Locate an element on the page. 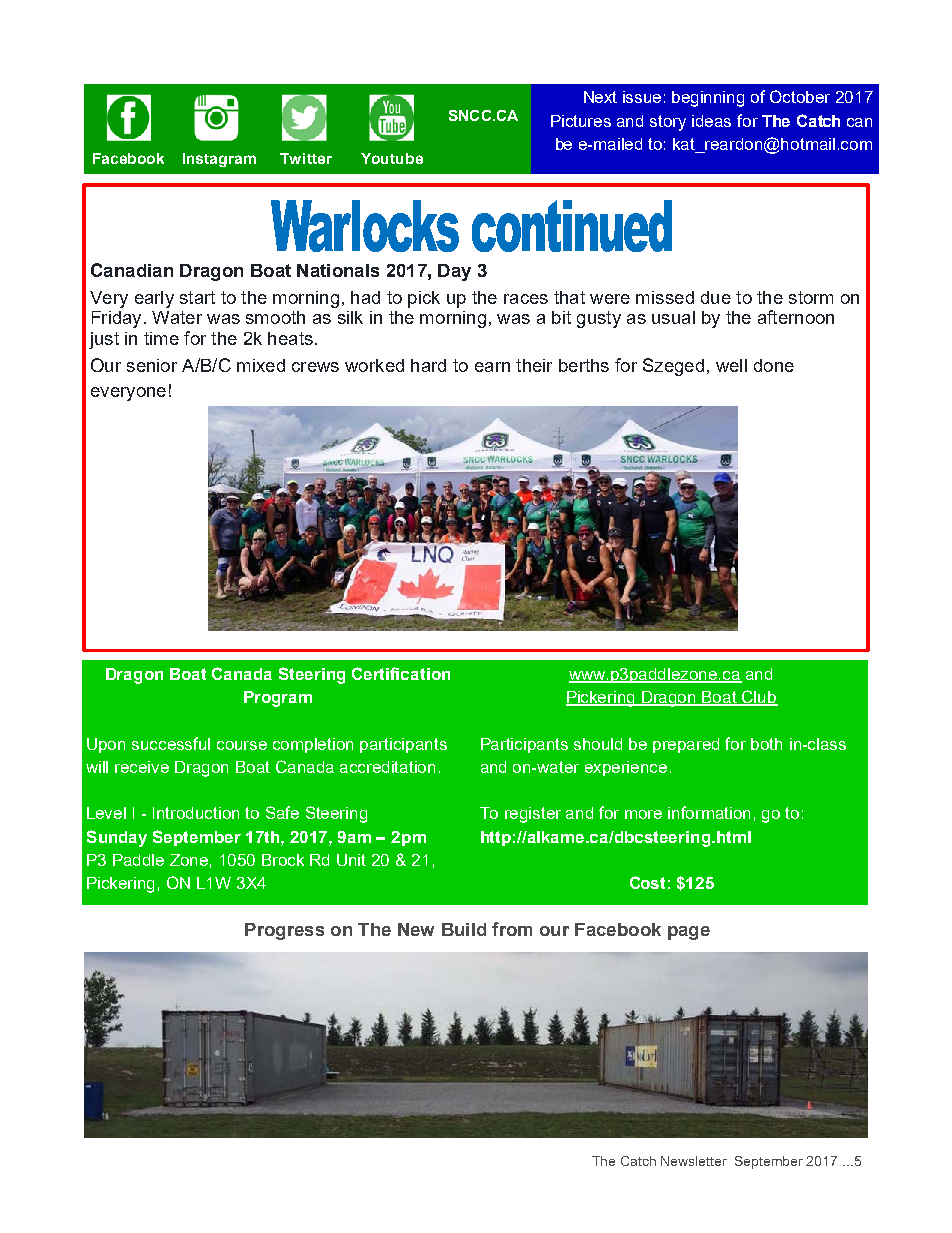  senior is located at coordinates (152, 365).
